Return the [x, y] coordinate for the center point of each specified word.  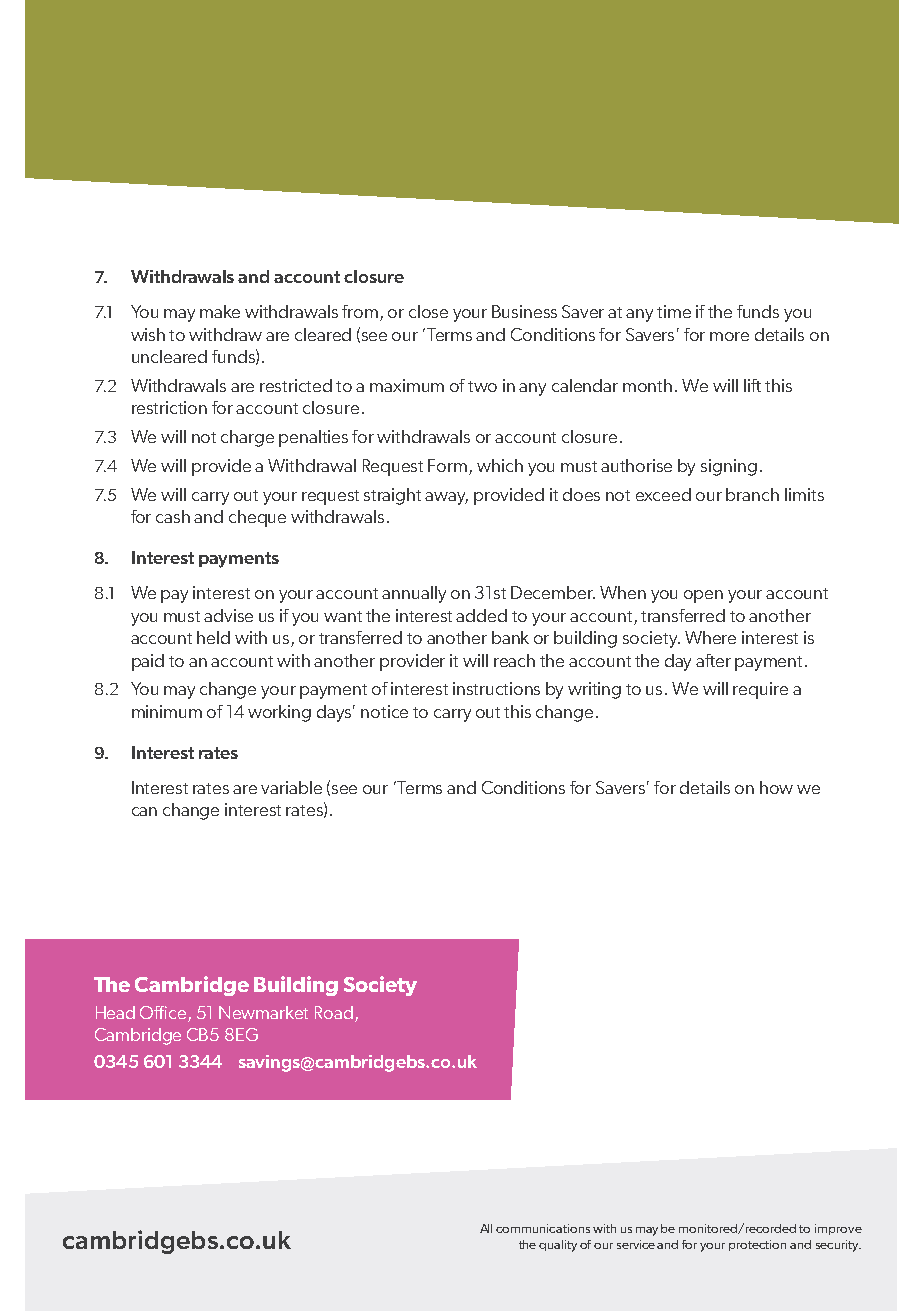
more [729, 336]
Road [334, 1012]
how [776, 787]
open [703, 596]
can [144, 811]
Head [115, 1012]
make [220, 311]
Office [164, 1014]
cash [173, 516]
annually [414, 594]
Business [524, 311]
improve [838, 1229]
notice [384, 711]
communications [543, 1228]
